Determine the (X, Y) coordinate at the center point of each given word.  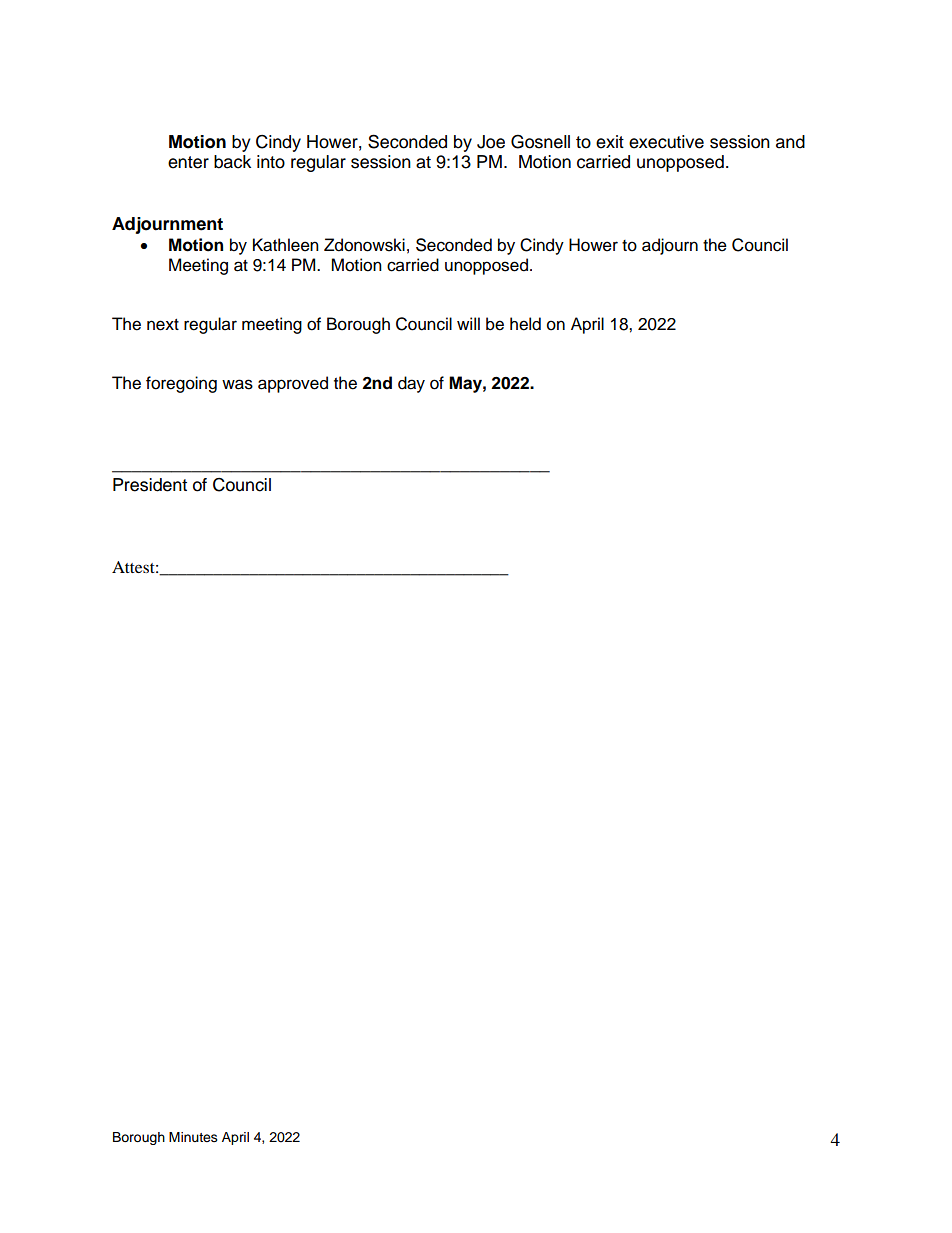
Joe (491, 142)
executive (666, 142)
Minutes (193, 1137)
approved (293, 384)
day (411, 384)
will (468, 323)
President (150, 485)
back (232, 162)
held (525, 324)
